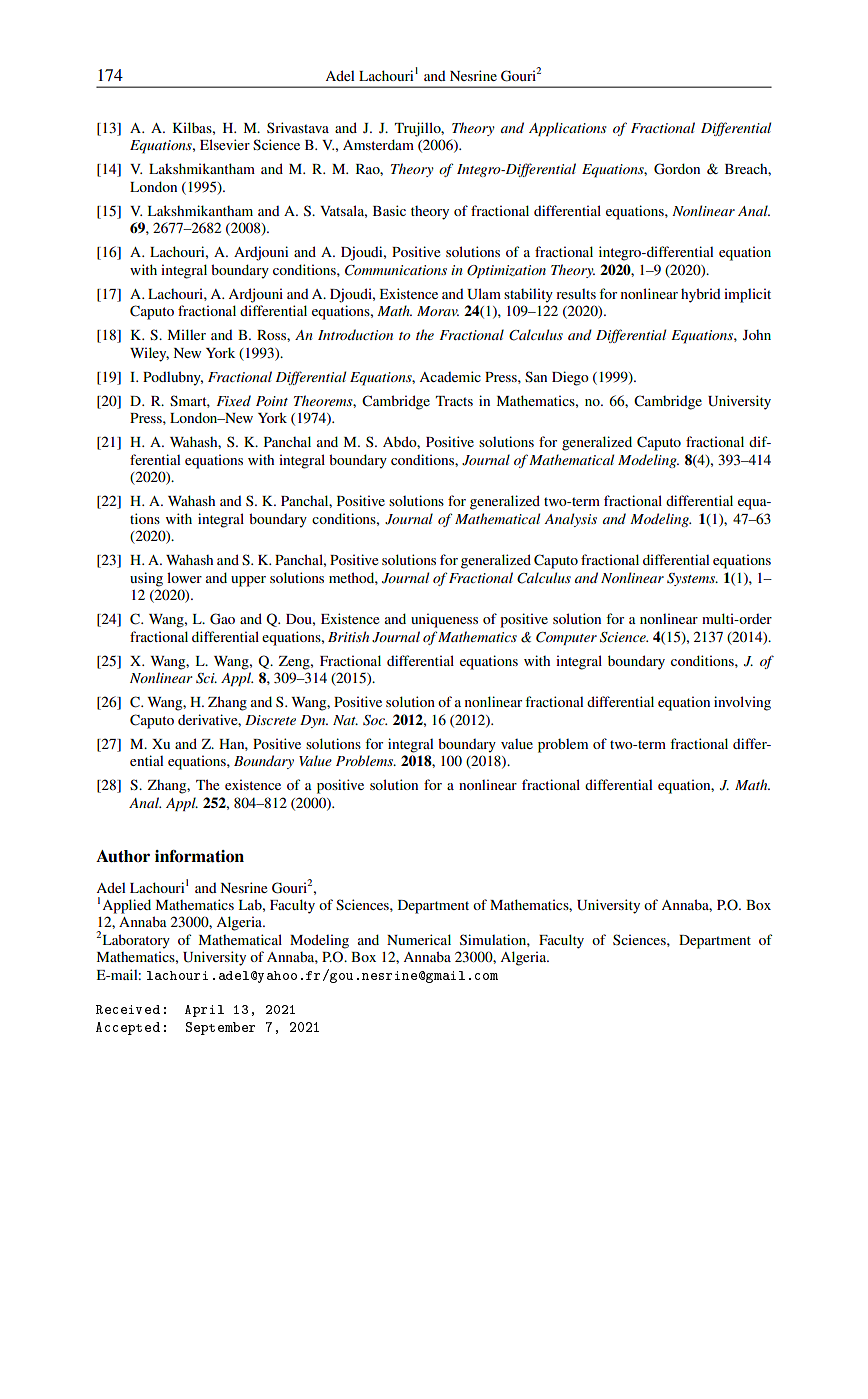 This page has width=868, height=1399. What do you see at coordinates (454, 401) in the page?
I see `Tracts` at bounding box center [454, 401].
